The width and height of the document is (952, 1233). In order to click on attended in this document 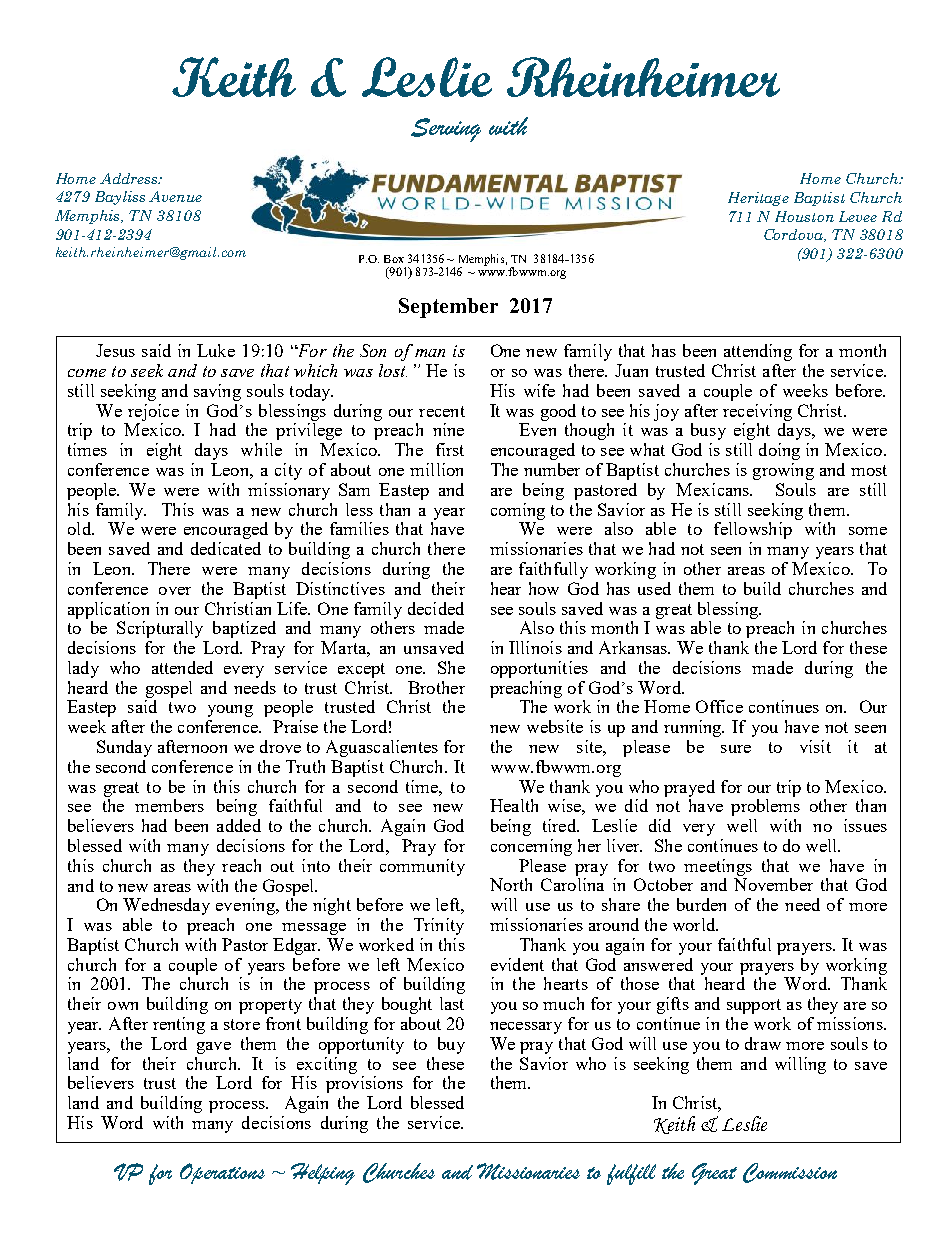, I will do `click(182, 667)`.
